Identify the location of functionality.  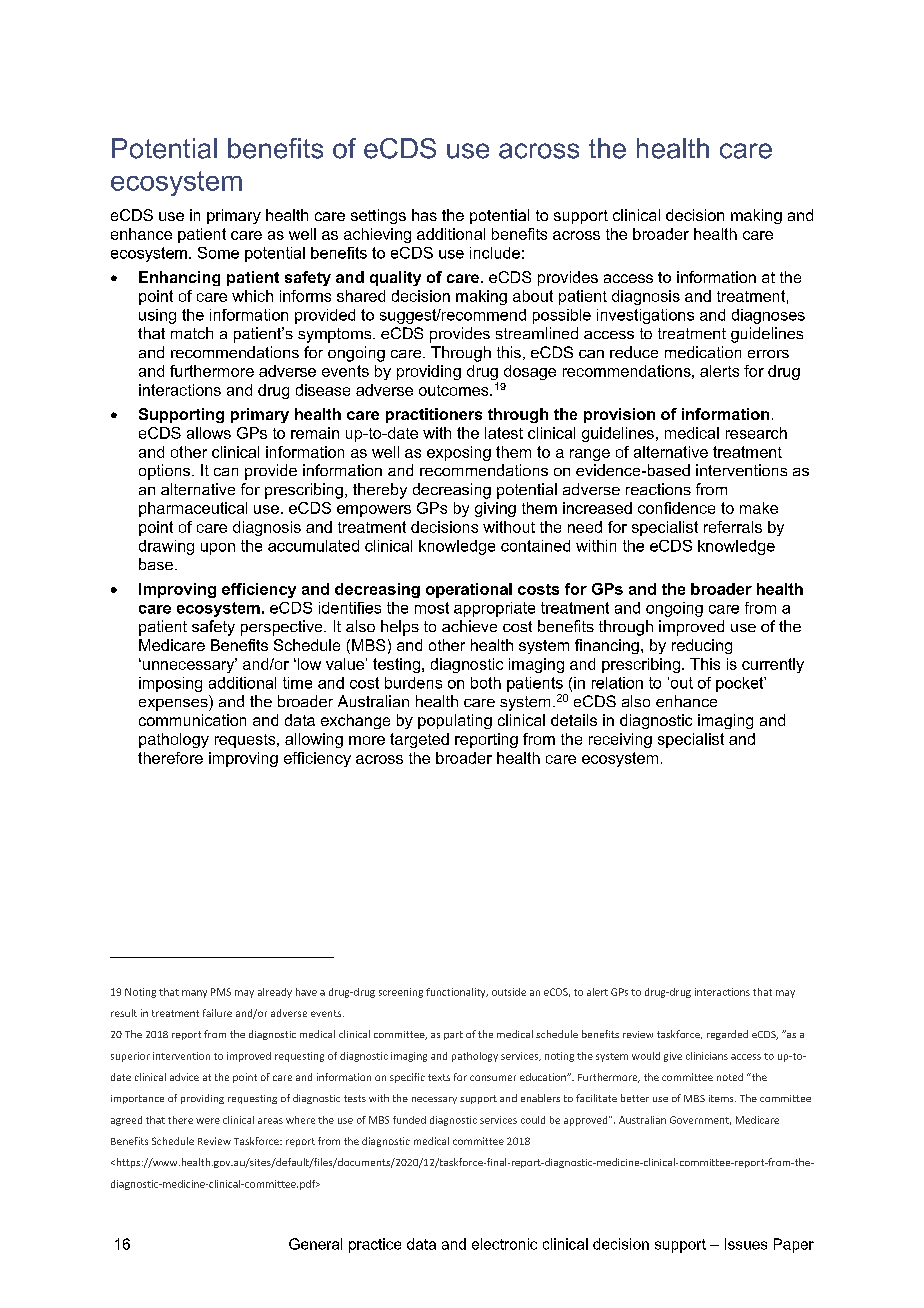
(457, 993).
